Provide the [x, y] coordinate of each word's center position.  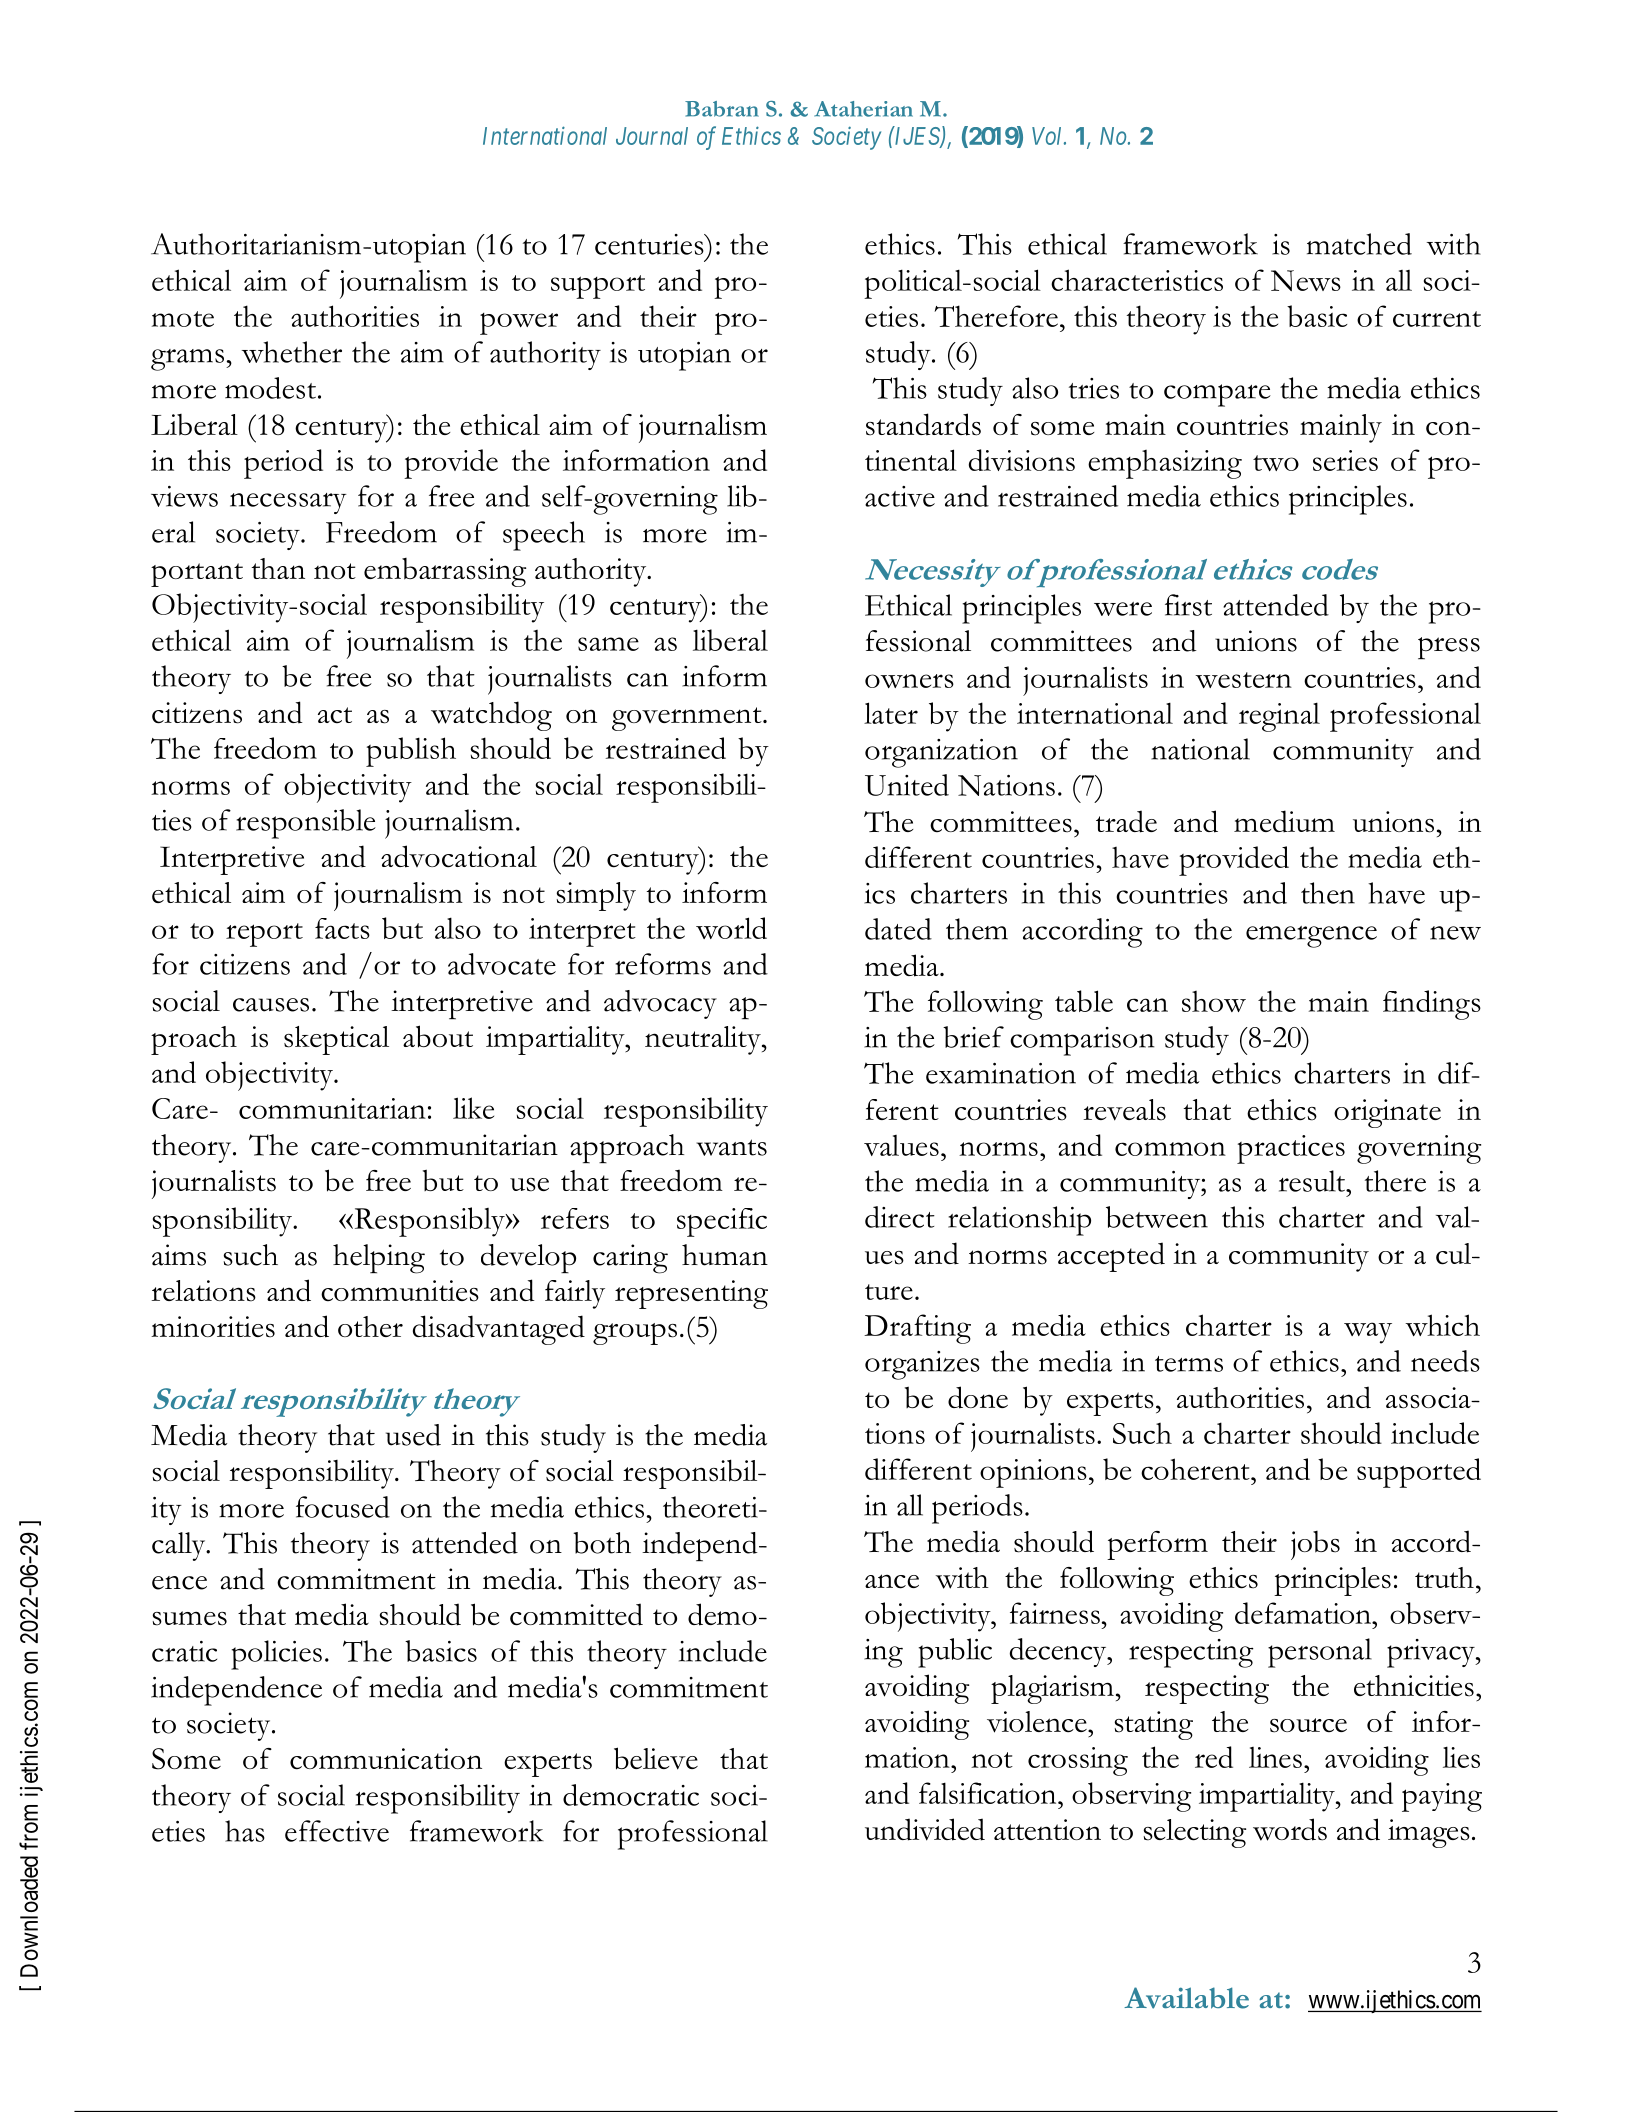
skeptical [336, 1040]
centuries [650, 244]
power [519, 324]
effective [337, 1831]
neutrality [704, 1040]
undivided [925, 1829]
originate [1387, 1113]
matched [1359, 244]
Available [1186, 1998]
